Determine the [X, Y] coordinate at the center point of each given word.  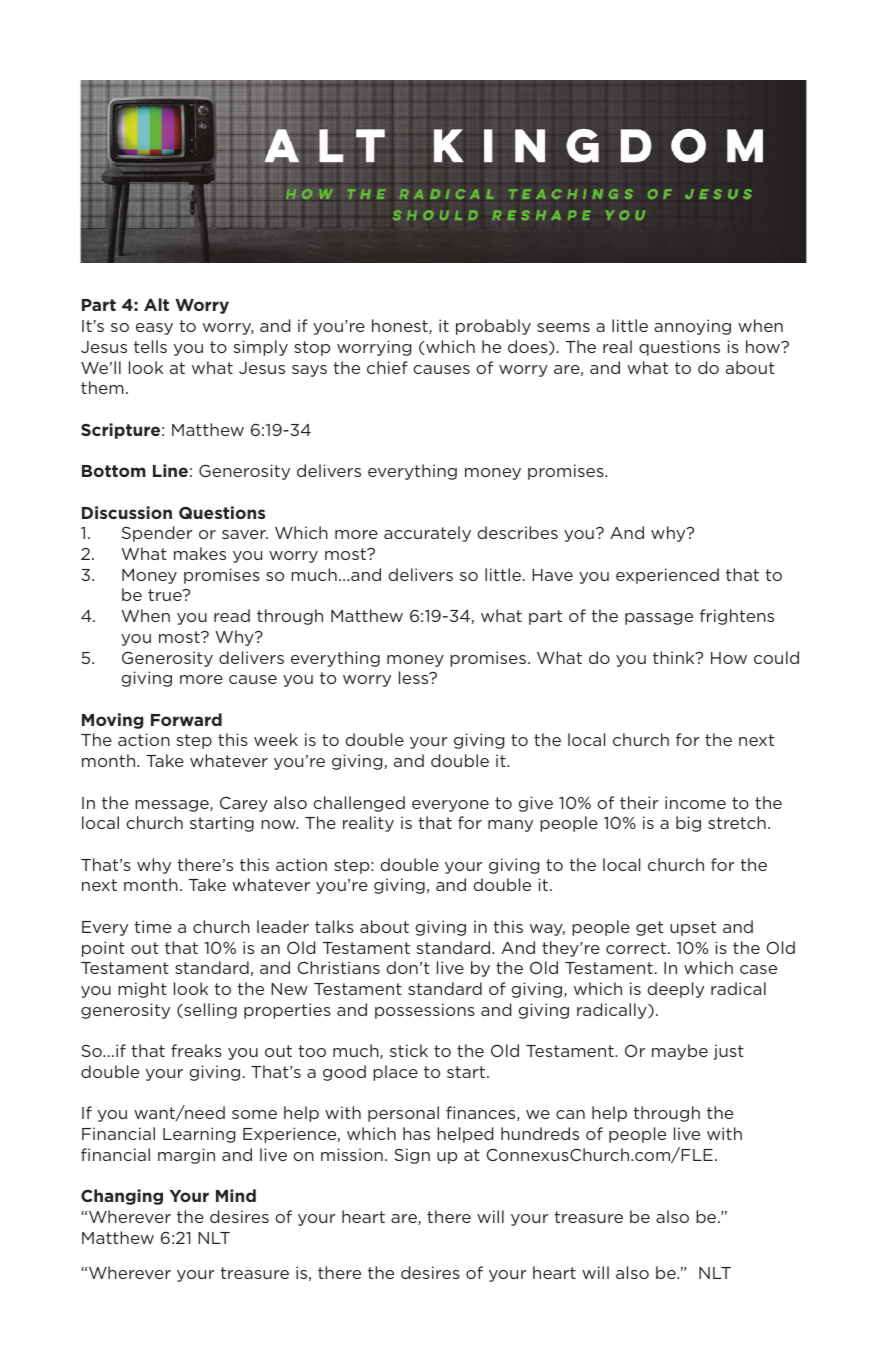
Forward [186, 719]
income [695, 802]
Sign [412, 1156]
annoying [692, 327]
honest [401, 326]
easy [154, 329]
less [415, 677]
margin [186, 1156]
